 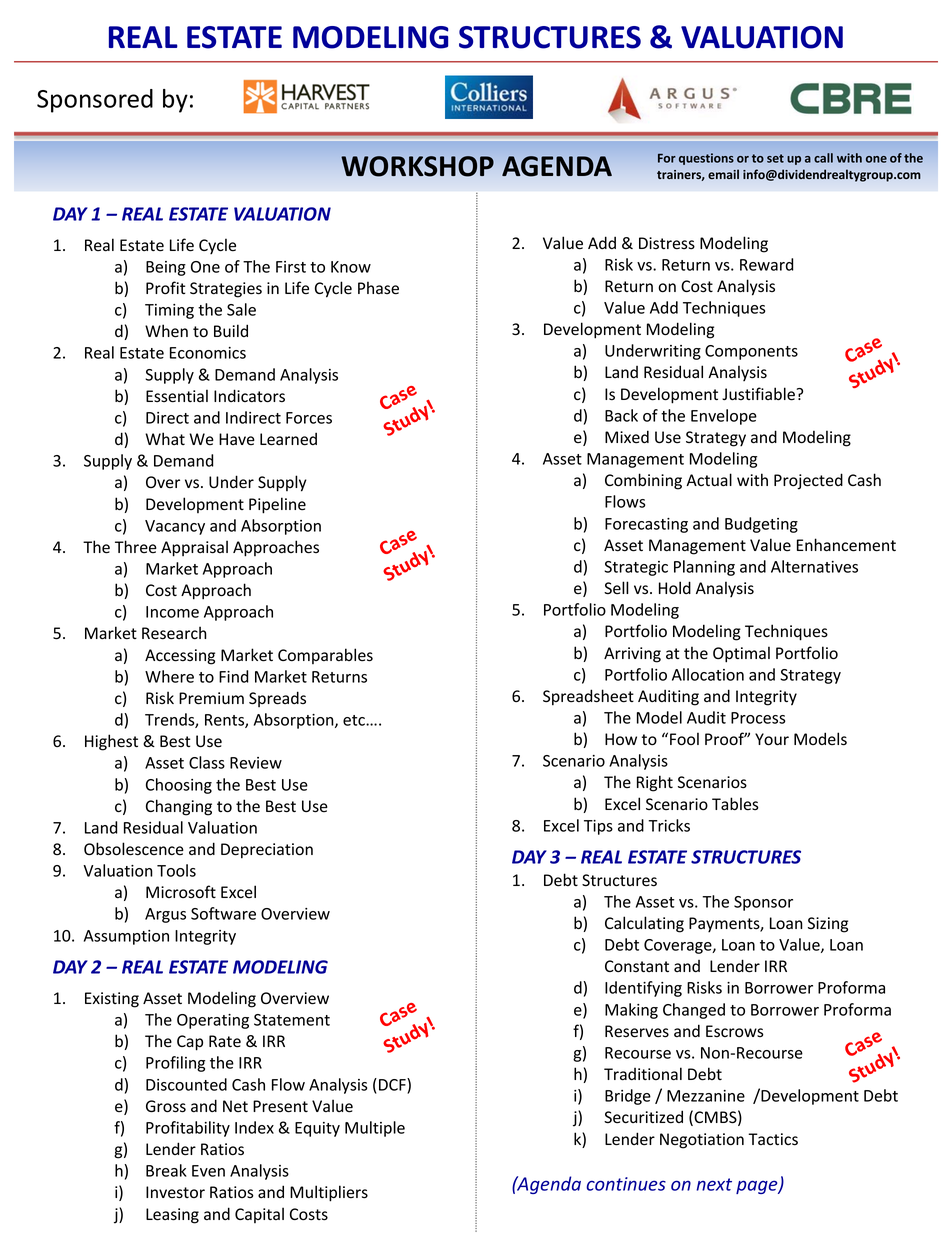 I want to click on WORKSHOP, so click(x=417, y=166).
